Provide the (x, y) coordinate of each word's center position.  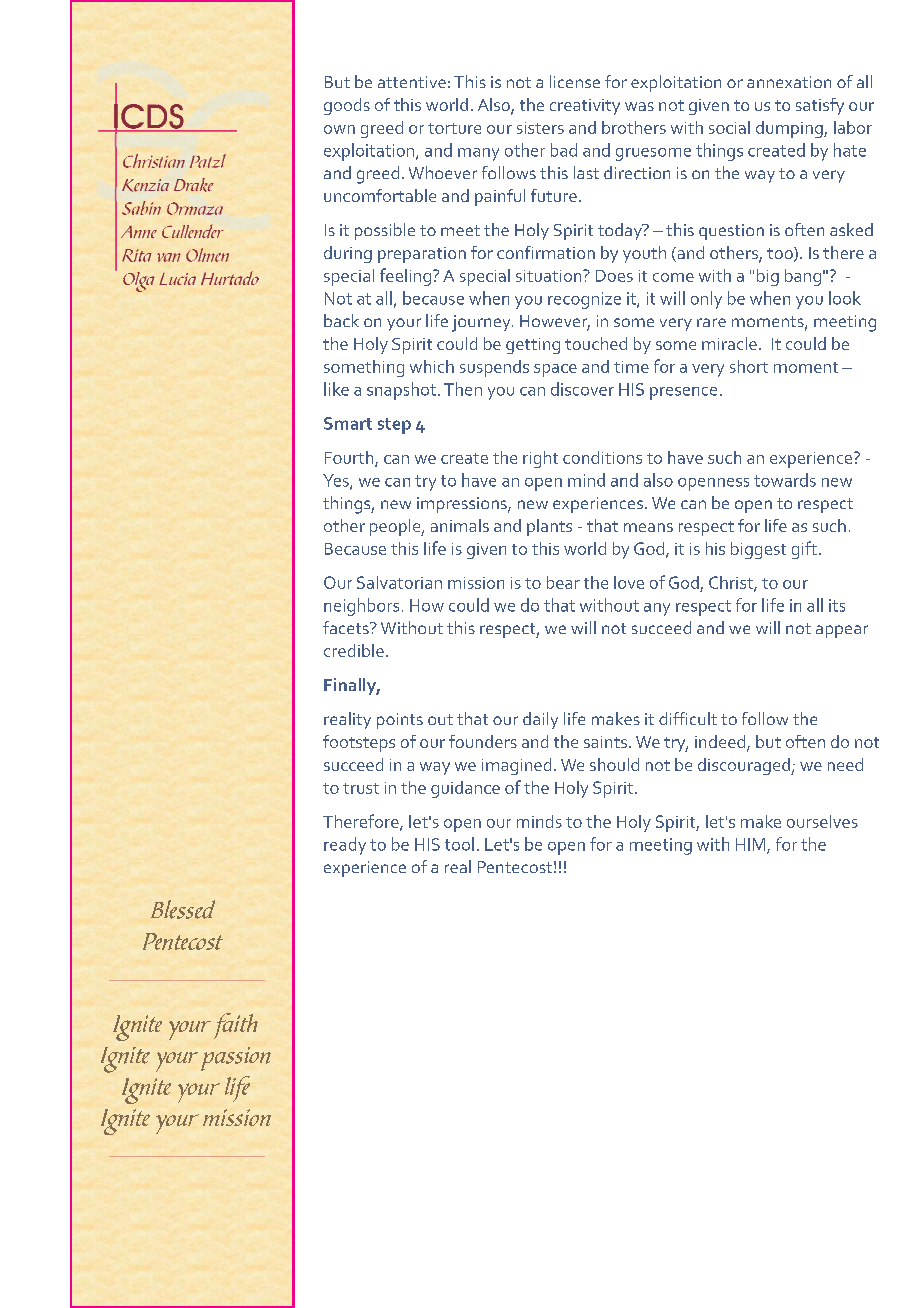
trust (361, 788)
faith (236, 1026)
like (336, 389)
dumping (790, 129)
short (749, 366)
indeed (720, 741)
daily (540, 720)
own (339, 129)
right (540, 459)
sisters (540, 128)
